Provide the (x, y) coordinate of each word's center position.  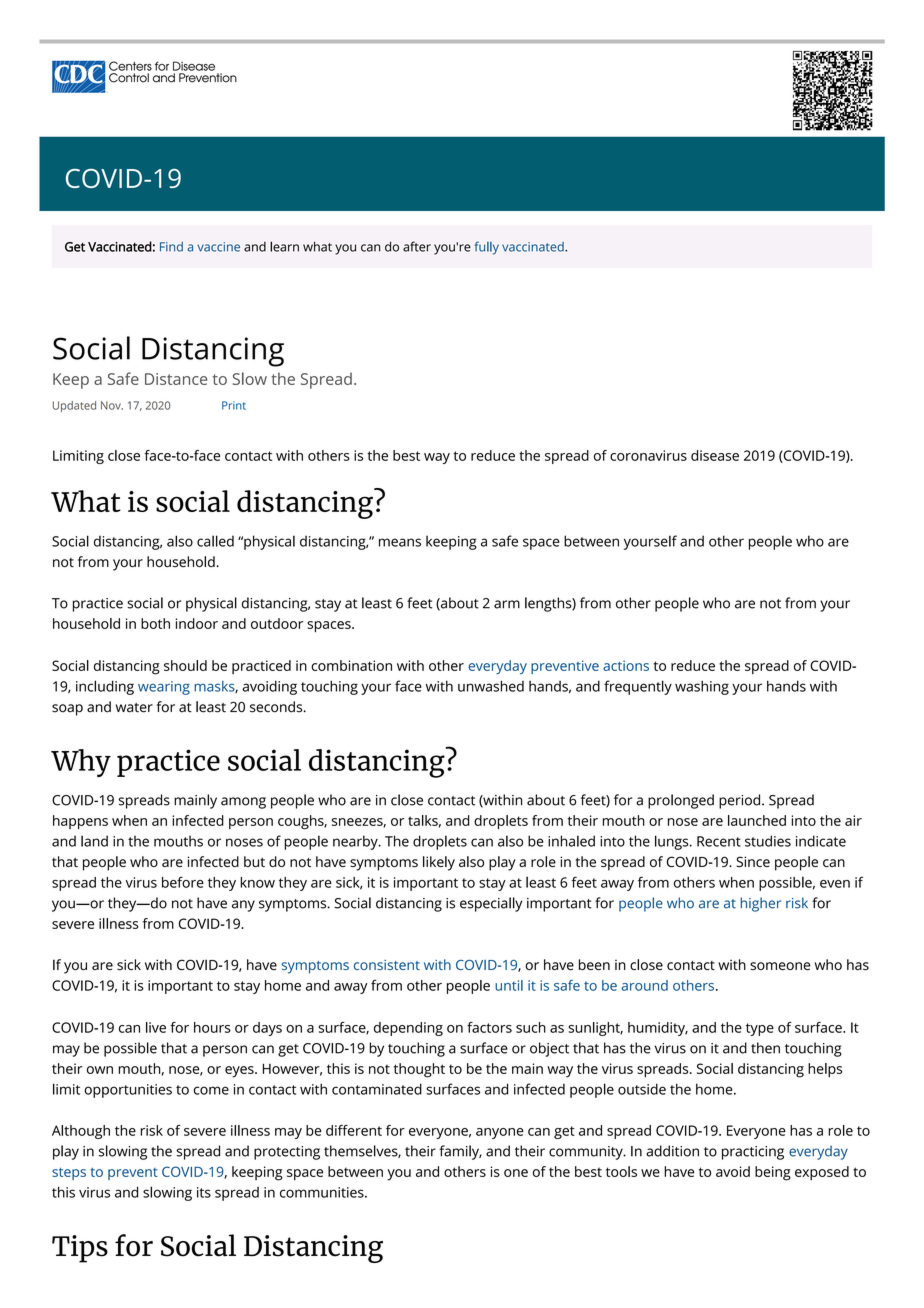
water (134, 708)
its (204, 1192)
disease (715, 455)
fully (487, 248)
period (741, 801)
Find (171, 247)
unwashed (491, 686)
